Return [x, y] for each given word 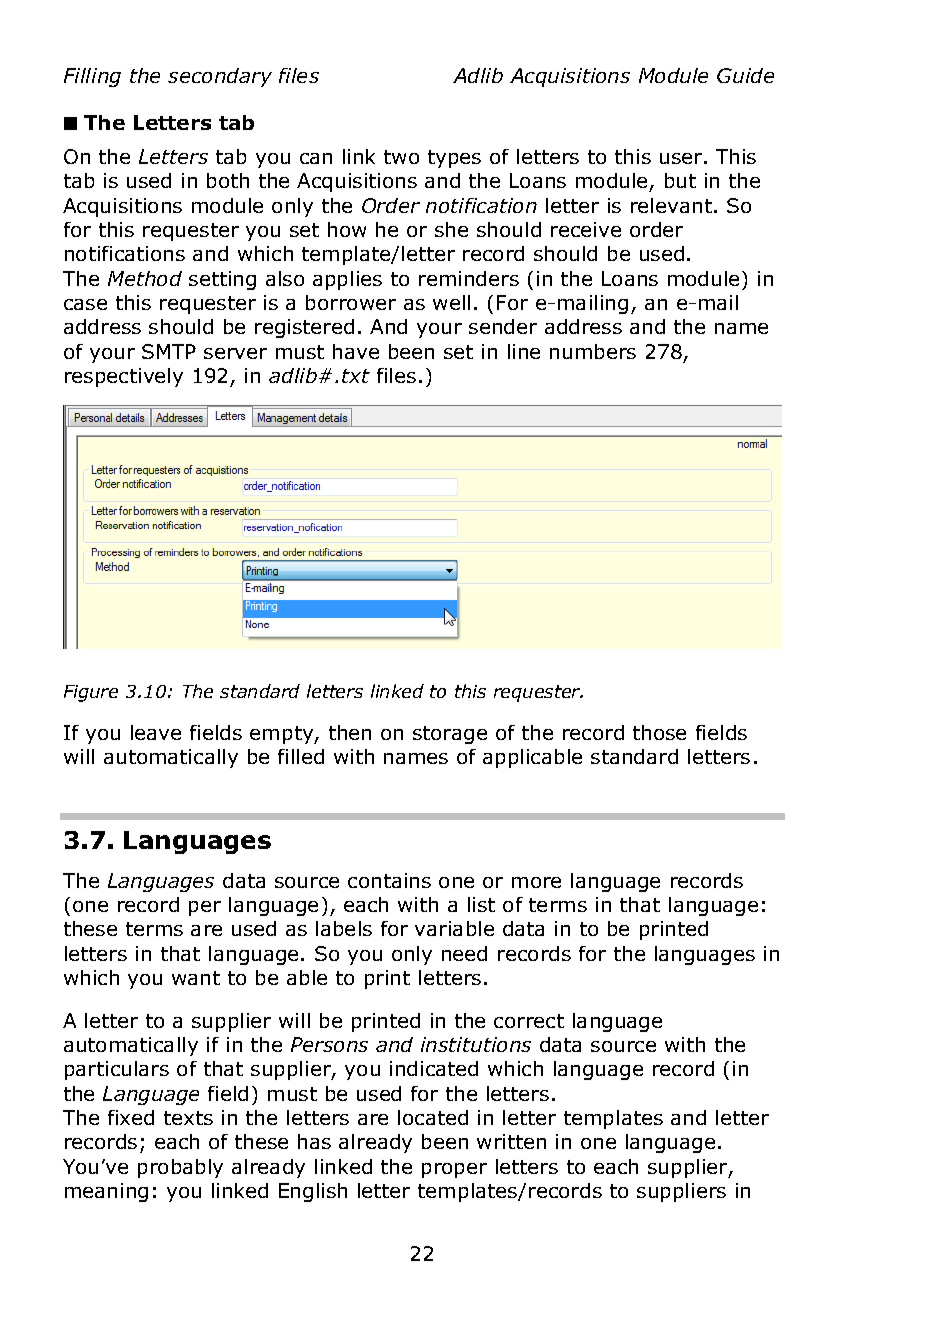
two [401, 157]
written [511, 1141]
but [680, 180]
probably [180, 1168]
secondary [220, 77]
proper [454, 1170]
